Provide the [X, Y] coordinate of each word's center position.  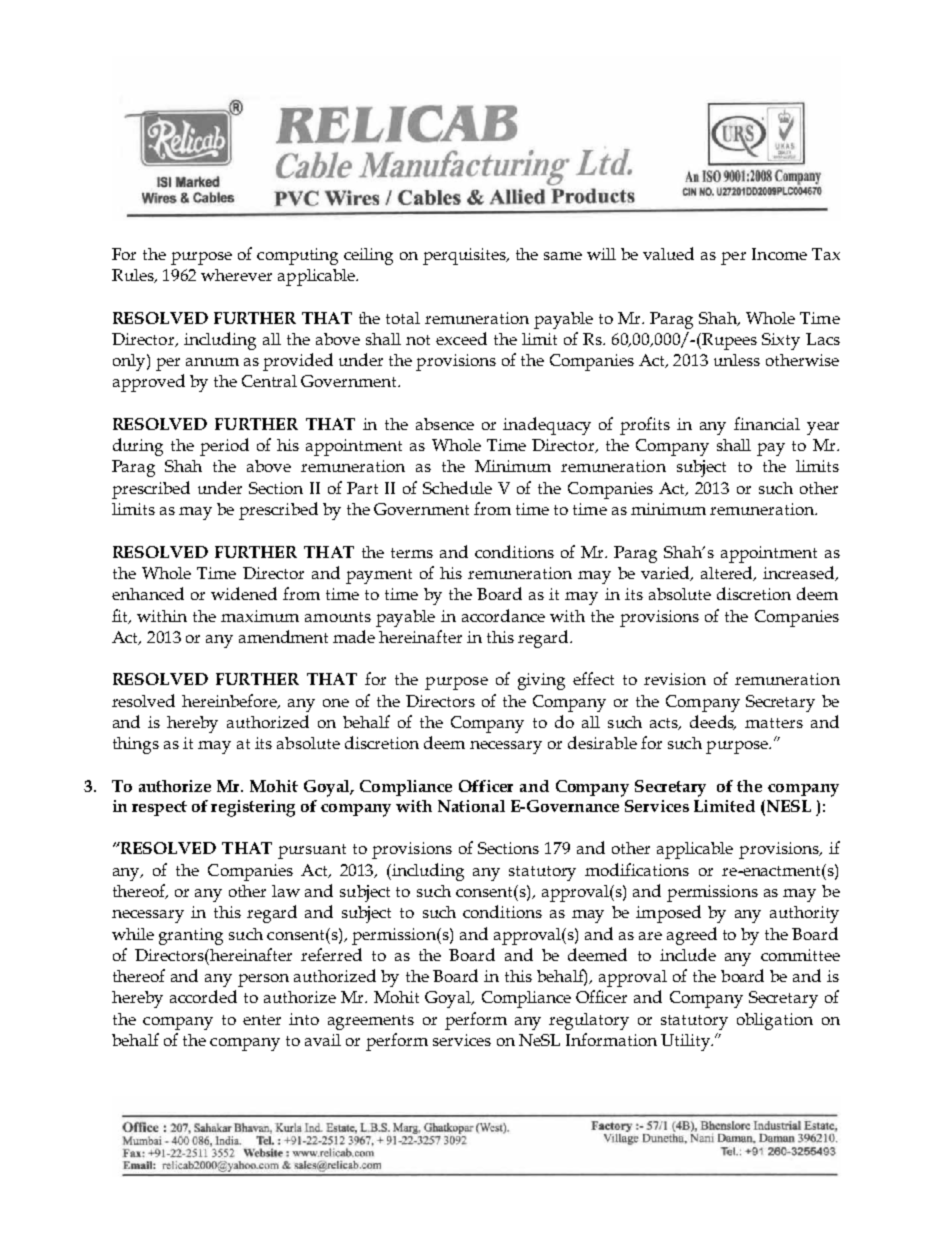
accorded [203, 996]
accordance [503, 615]
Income [779, 254]
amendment [283, 636]
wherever [236, 275]
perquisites [466, 256]
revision [675, 679]
